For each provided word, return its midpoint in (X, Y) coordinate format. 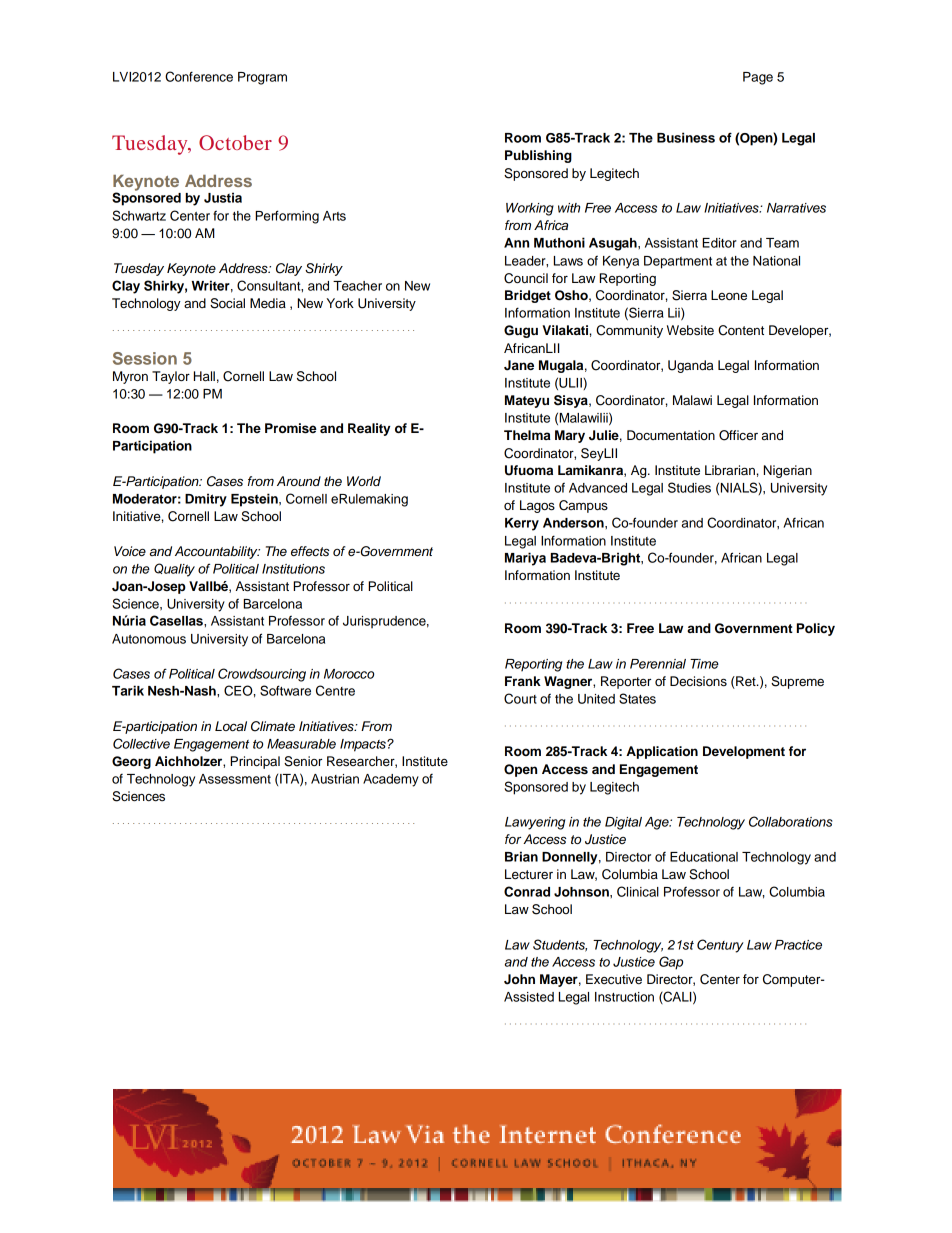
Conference (199, 76)
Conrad (527, 891)
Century (720, 946)
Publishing (538, 156)
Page (758, 78)
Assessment (235, 779)
